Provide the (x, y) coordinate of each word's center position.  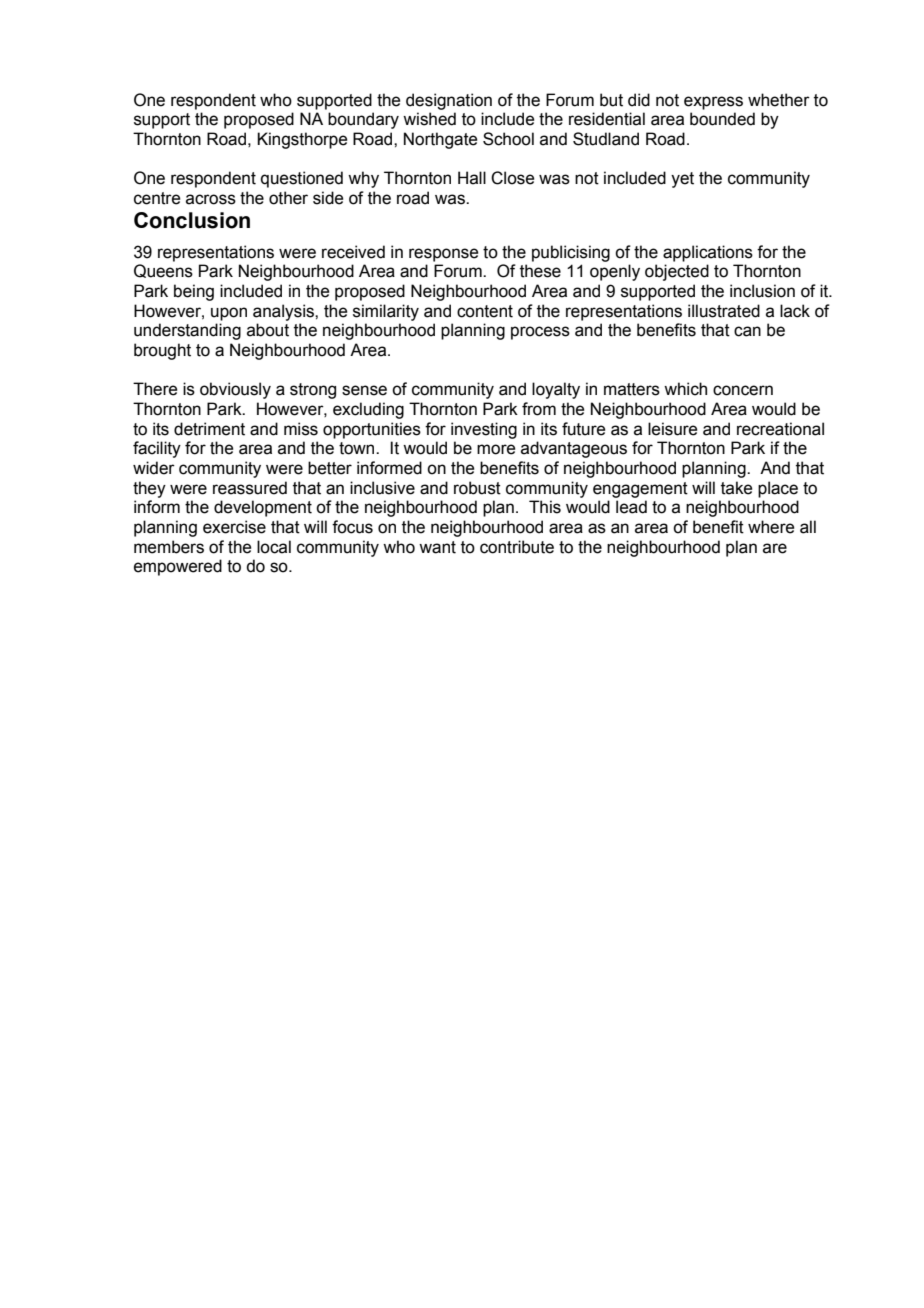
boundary (363, 120)
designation (449, 101)
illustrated (724, 311)
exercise (234, 527)
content (485, 311)
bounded (722, 119)
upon (229, 314)
